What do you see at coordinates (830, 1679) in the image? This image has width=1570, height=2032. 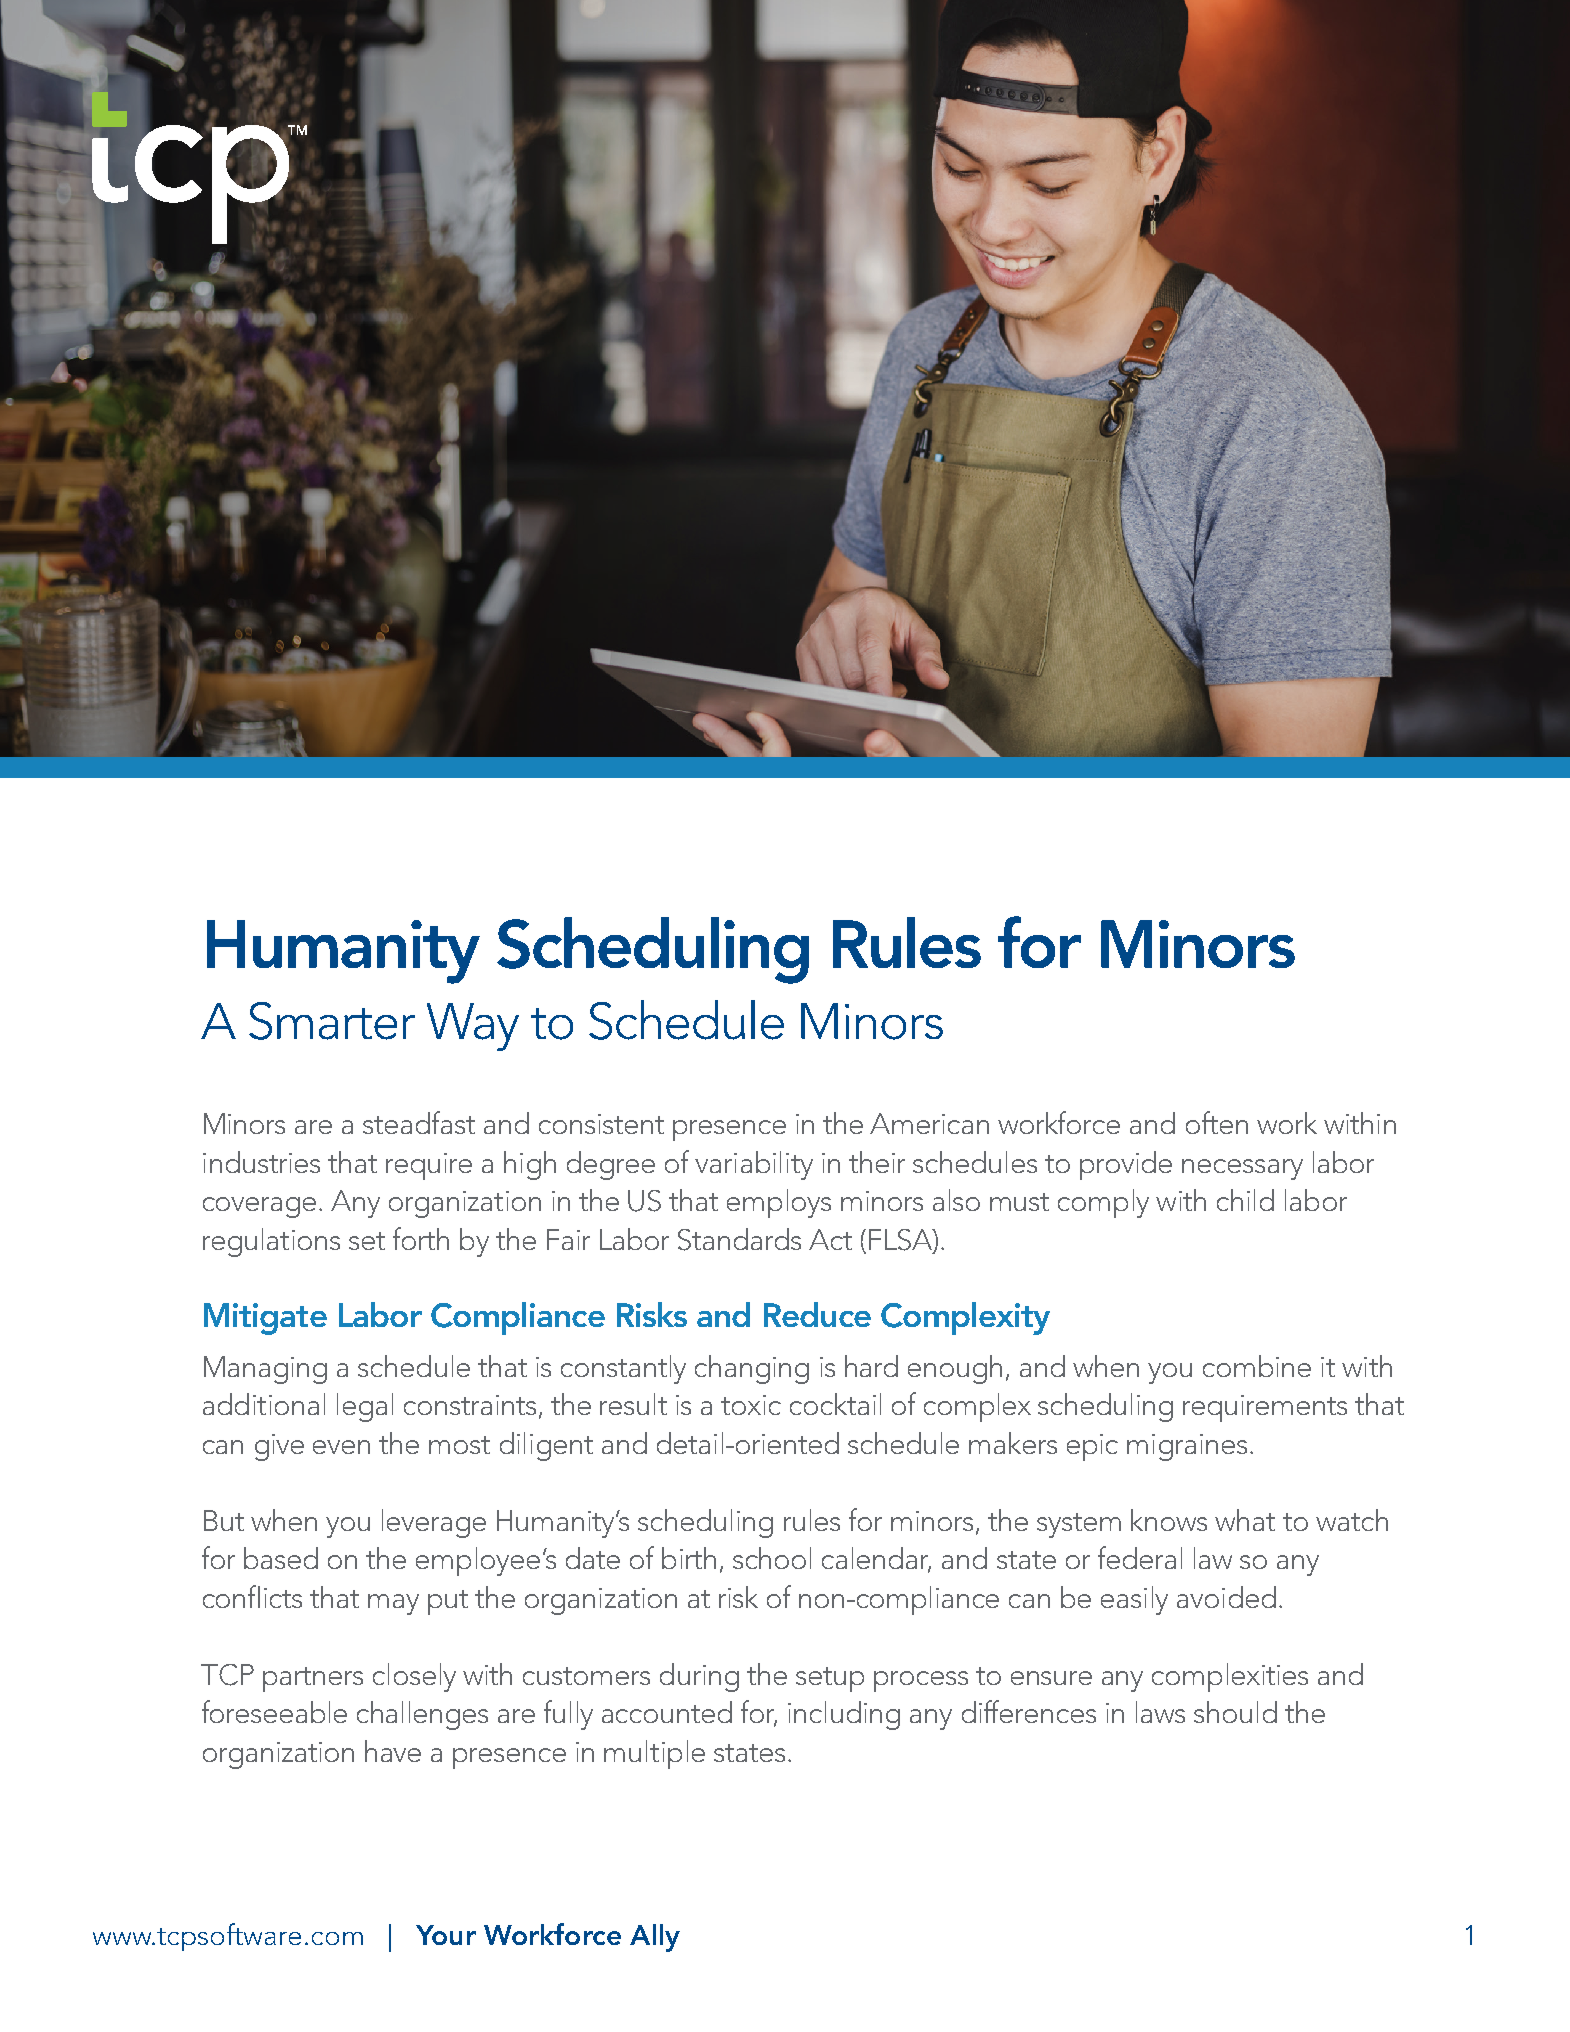 I see `setup` at bounding box center [830, 1679].
